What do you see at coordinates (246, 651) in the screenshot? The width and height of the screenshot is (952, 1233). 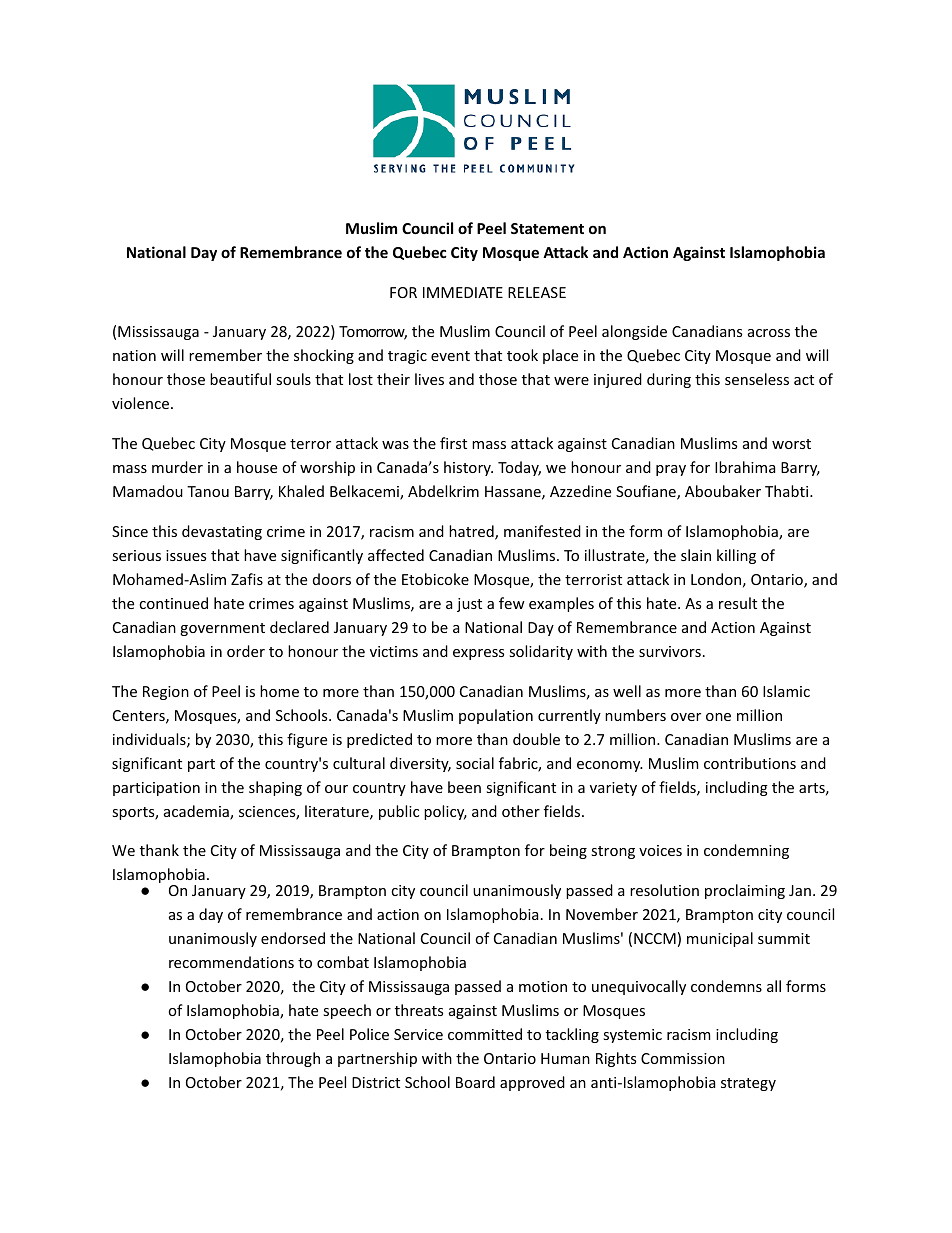 I see `order` at bounding box center [246, 651].
